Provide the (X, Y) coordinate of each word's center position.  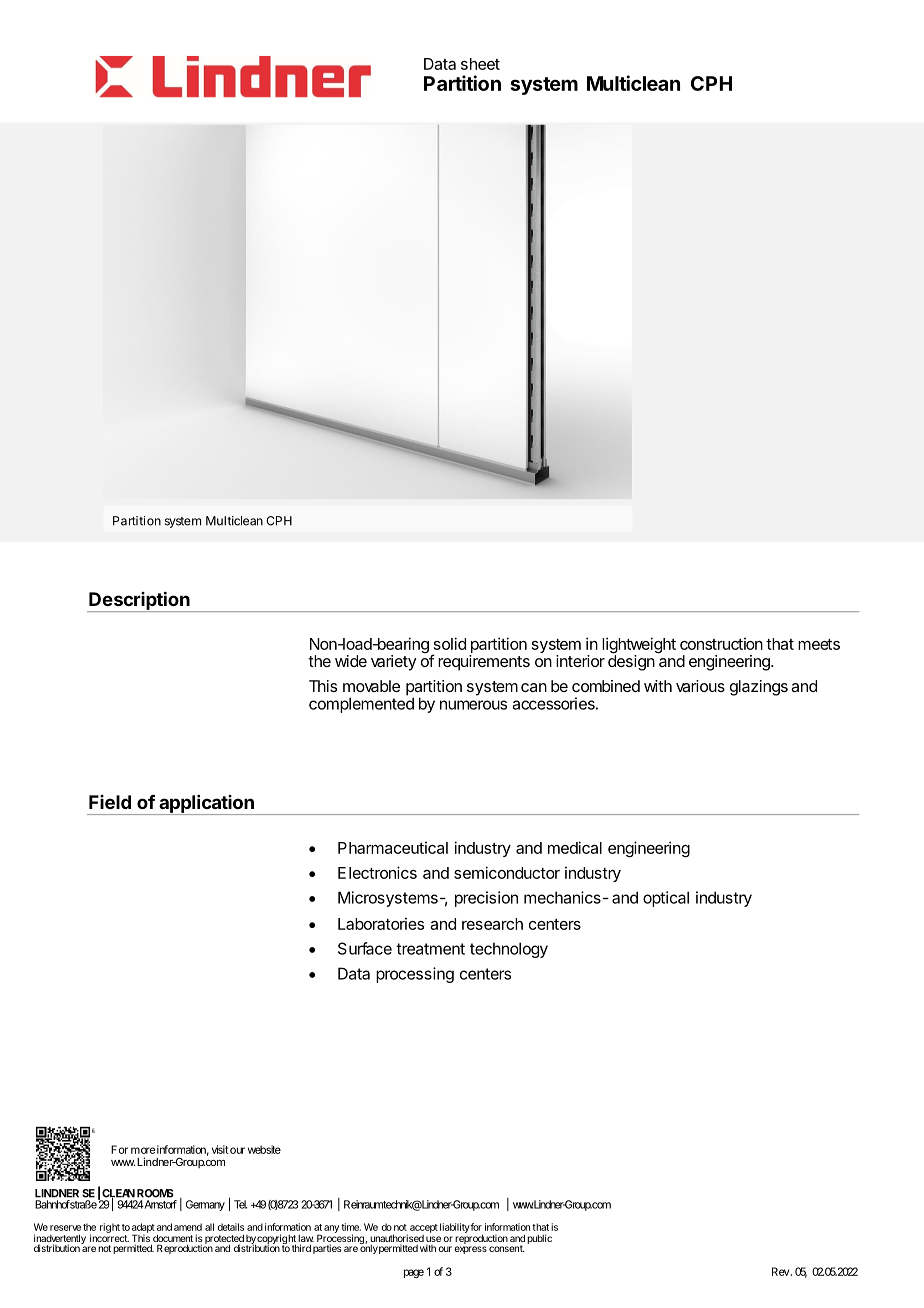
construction (721, 644)
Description (139, 601)
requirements (484, 663)
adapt (143, 1229)
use (433, 1240)
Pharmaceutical (393, 848)
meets (819, 644)
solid (450, 643)
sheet (480, 64)
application (206, 805)
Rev (780, 1271)
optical (666, 899)
